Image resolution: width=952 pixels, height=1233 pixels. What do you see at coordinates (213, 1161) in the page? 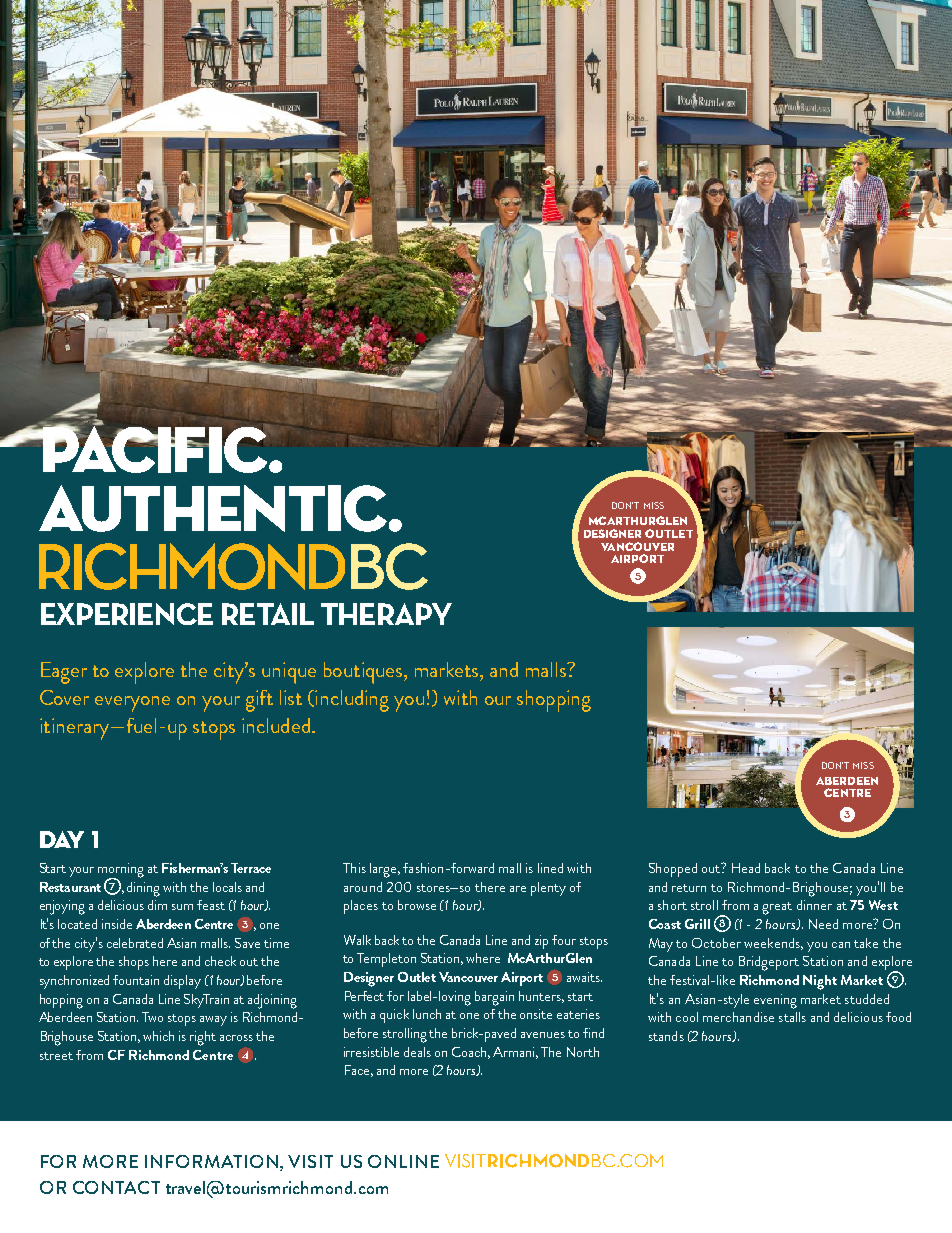
I see `INFORMATION` at bounding box center [213, 1161].
